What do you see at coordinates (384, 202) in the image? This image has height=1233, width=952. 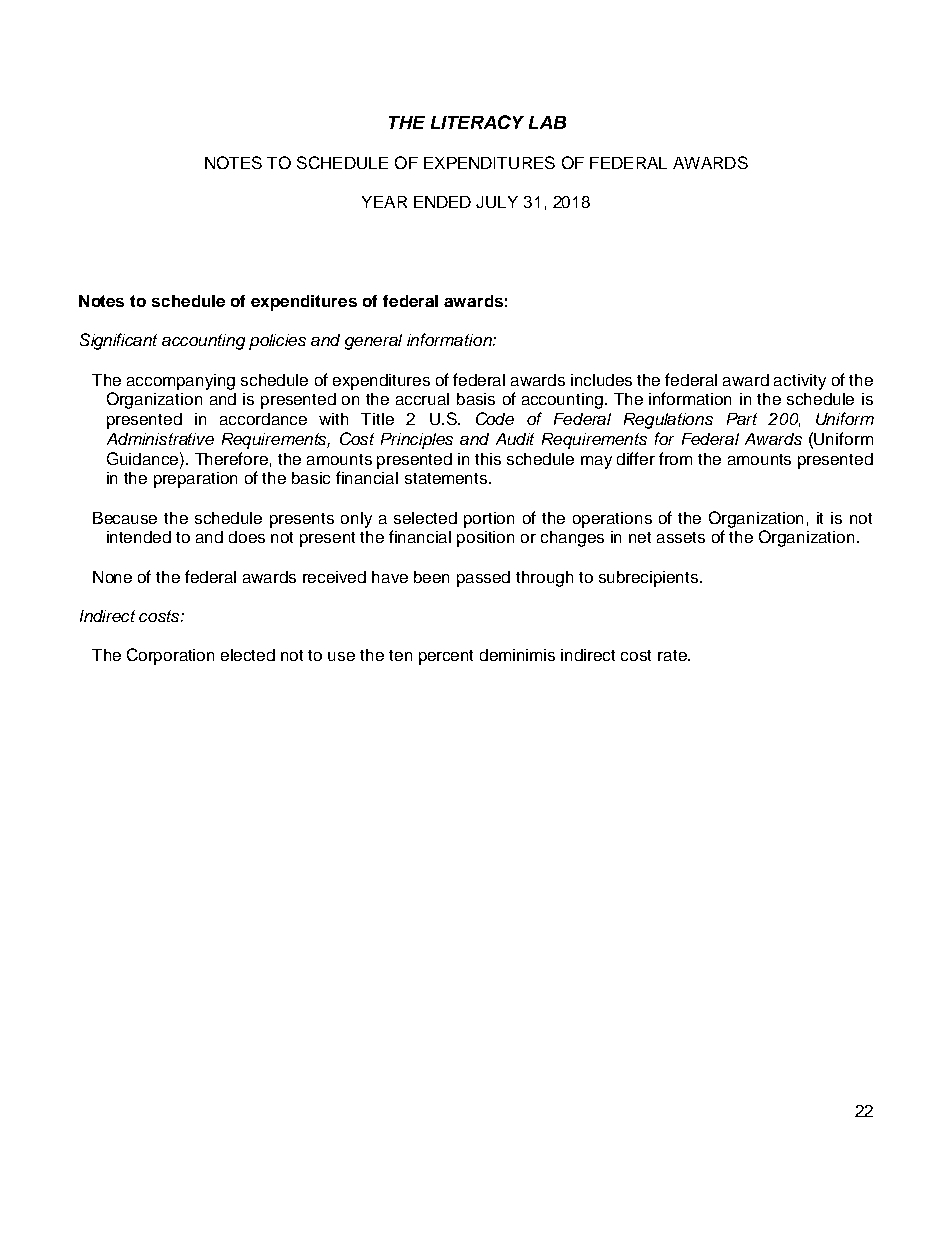 I see `YEAR` at bounding box center [384, 202].
